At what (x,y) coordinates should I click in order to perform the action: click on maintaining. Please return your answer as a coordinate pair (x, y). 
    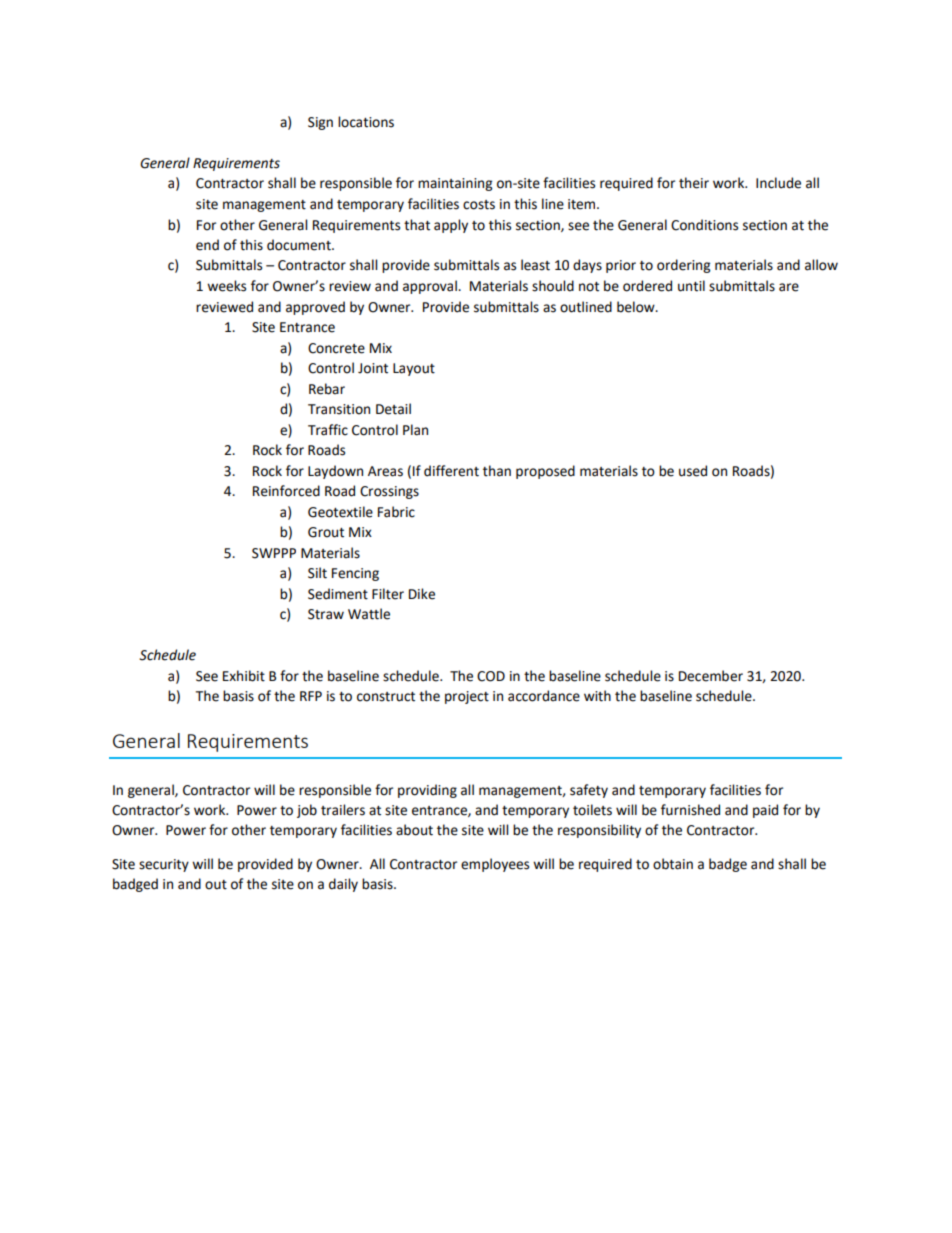
    Looking at the image, I should click on (455, 184).
